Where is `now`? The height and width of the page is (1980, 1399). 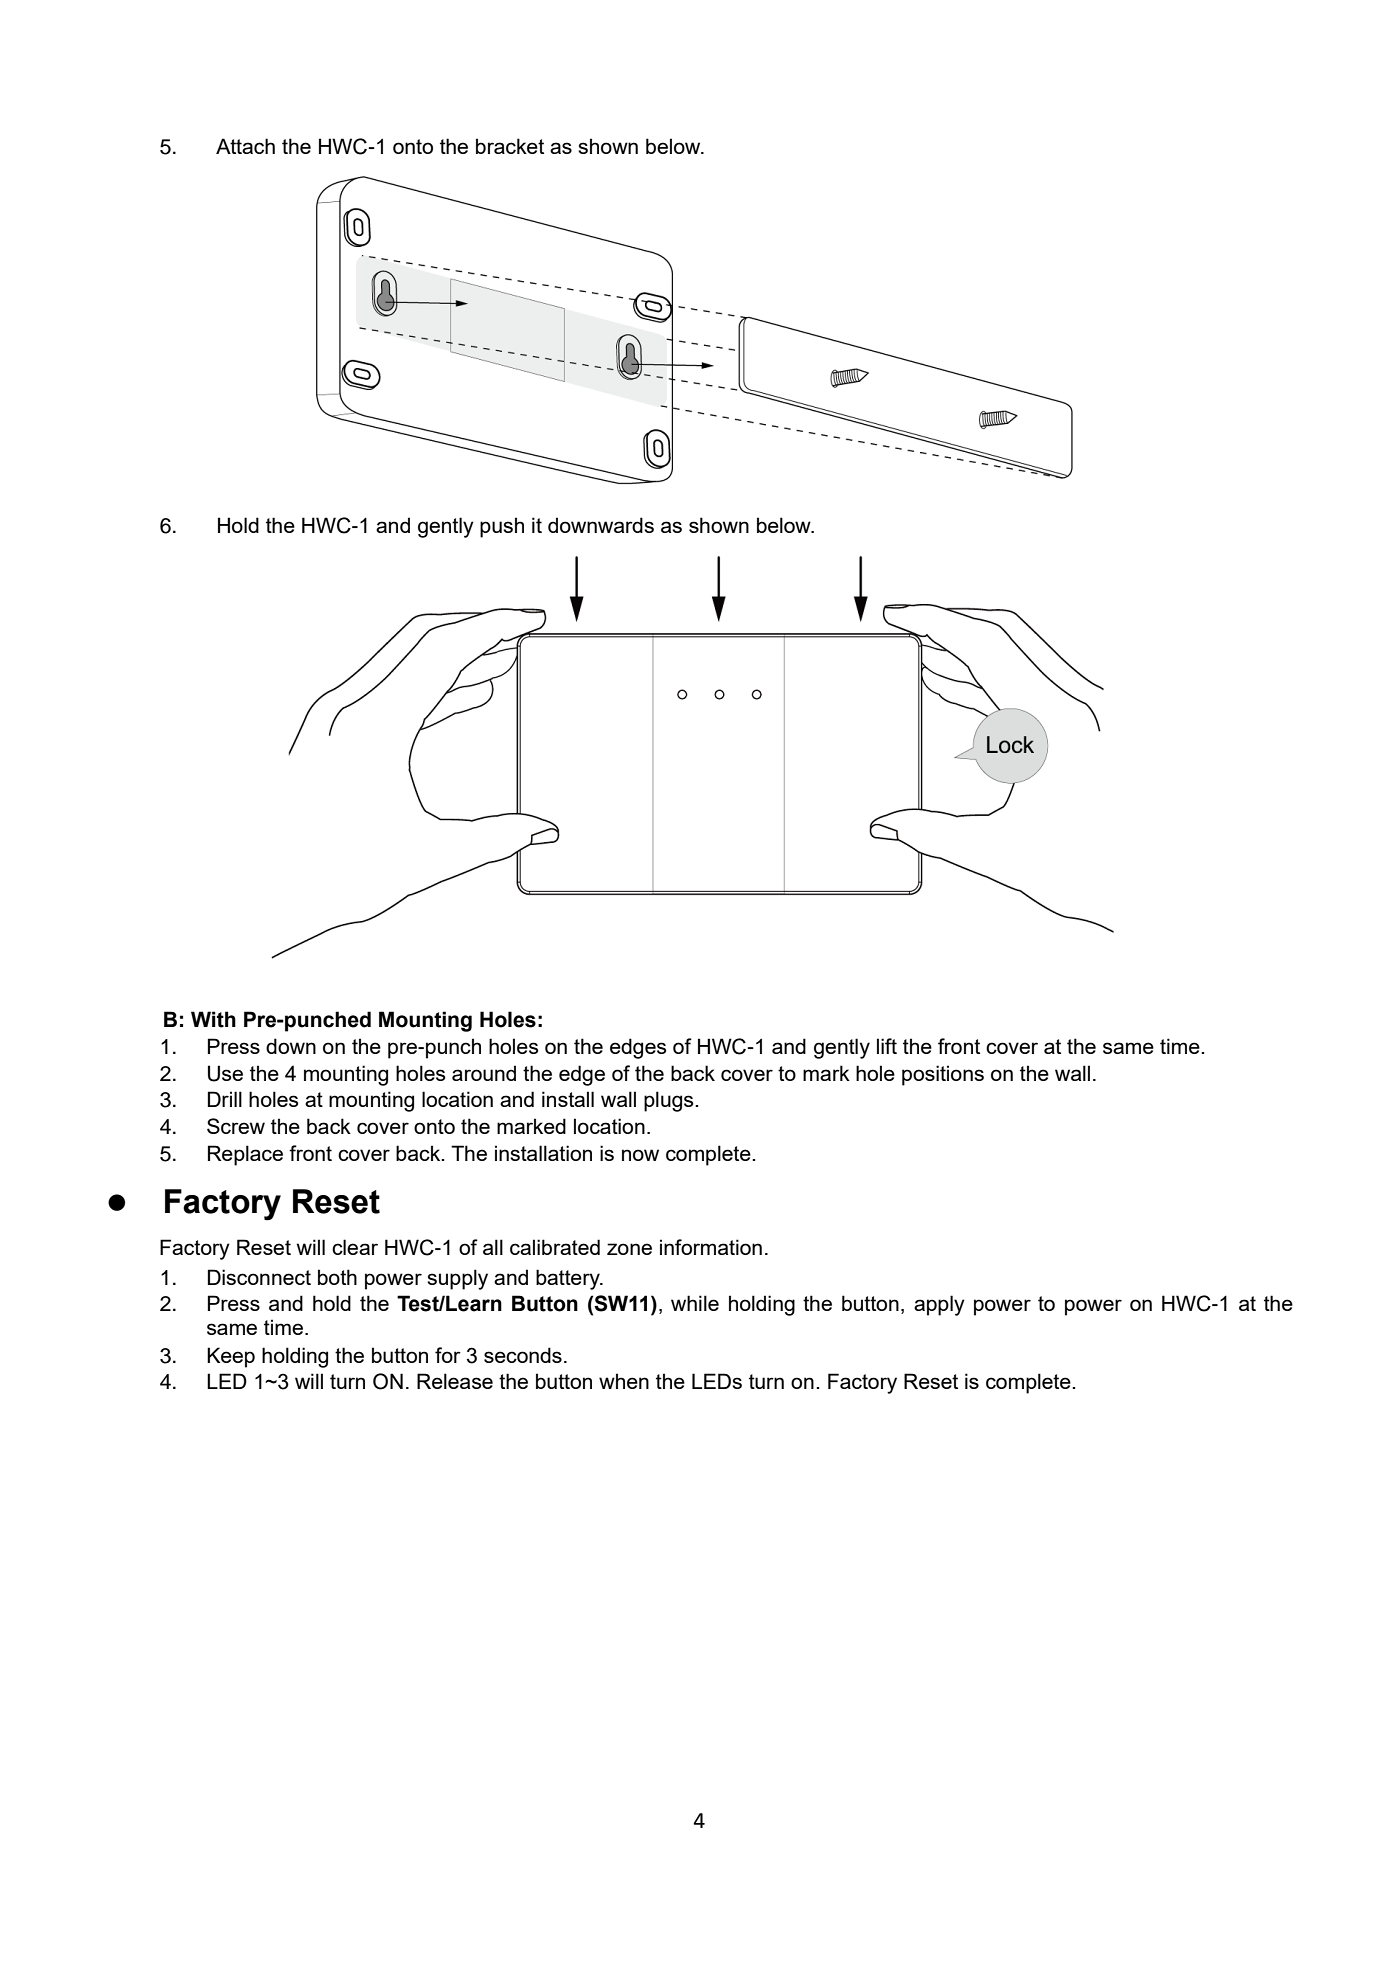 now is located at coordinates (640, 1155).
